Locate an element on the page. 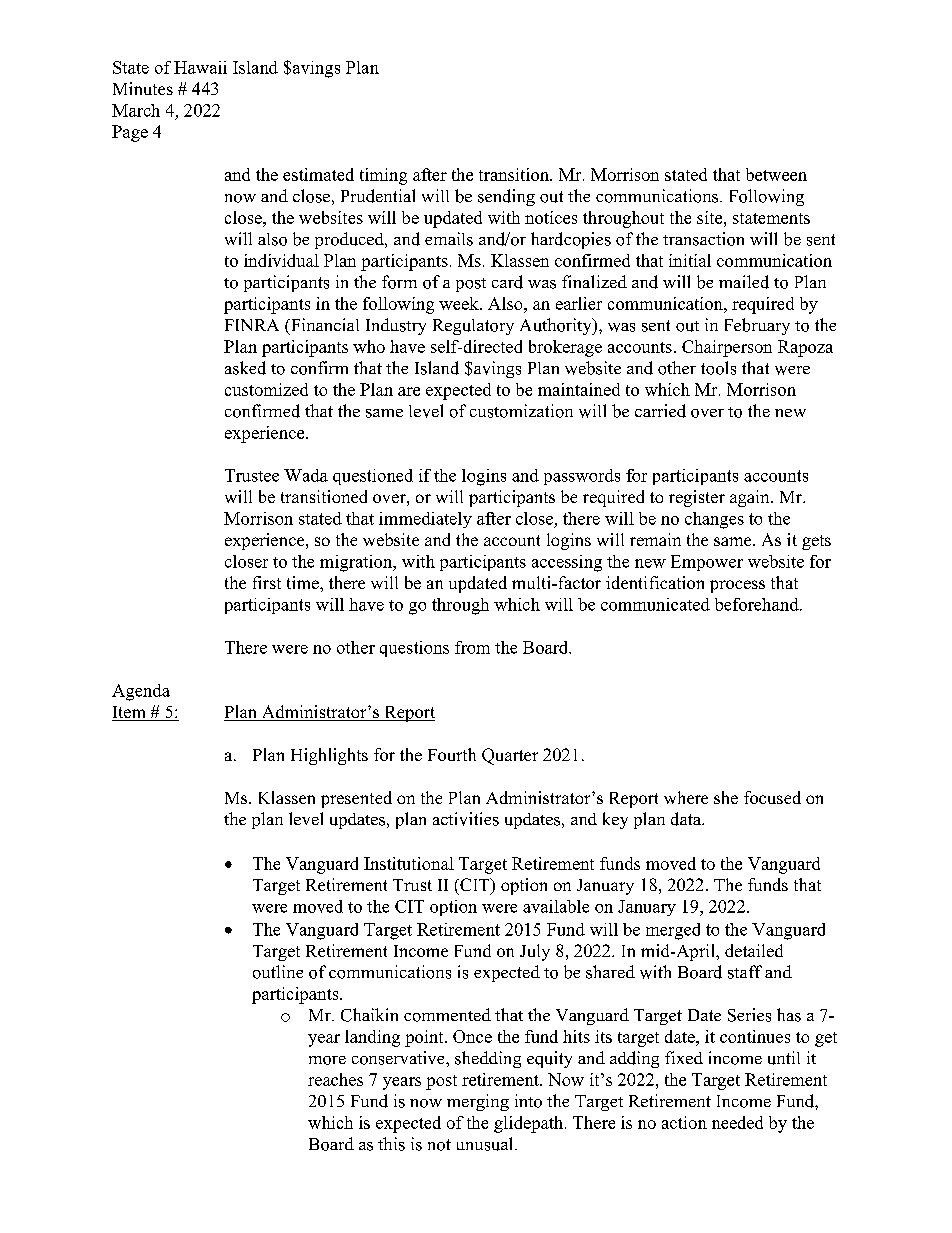  activities is located at coordinates (466, 819).
